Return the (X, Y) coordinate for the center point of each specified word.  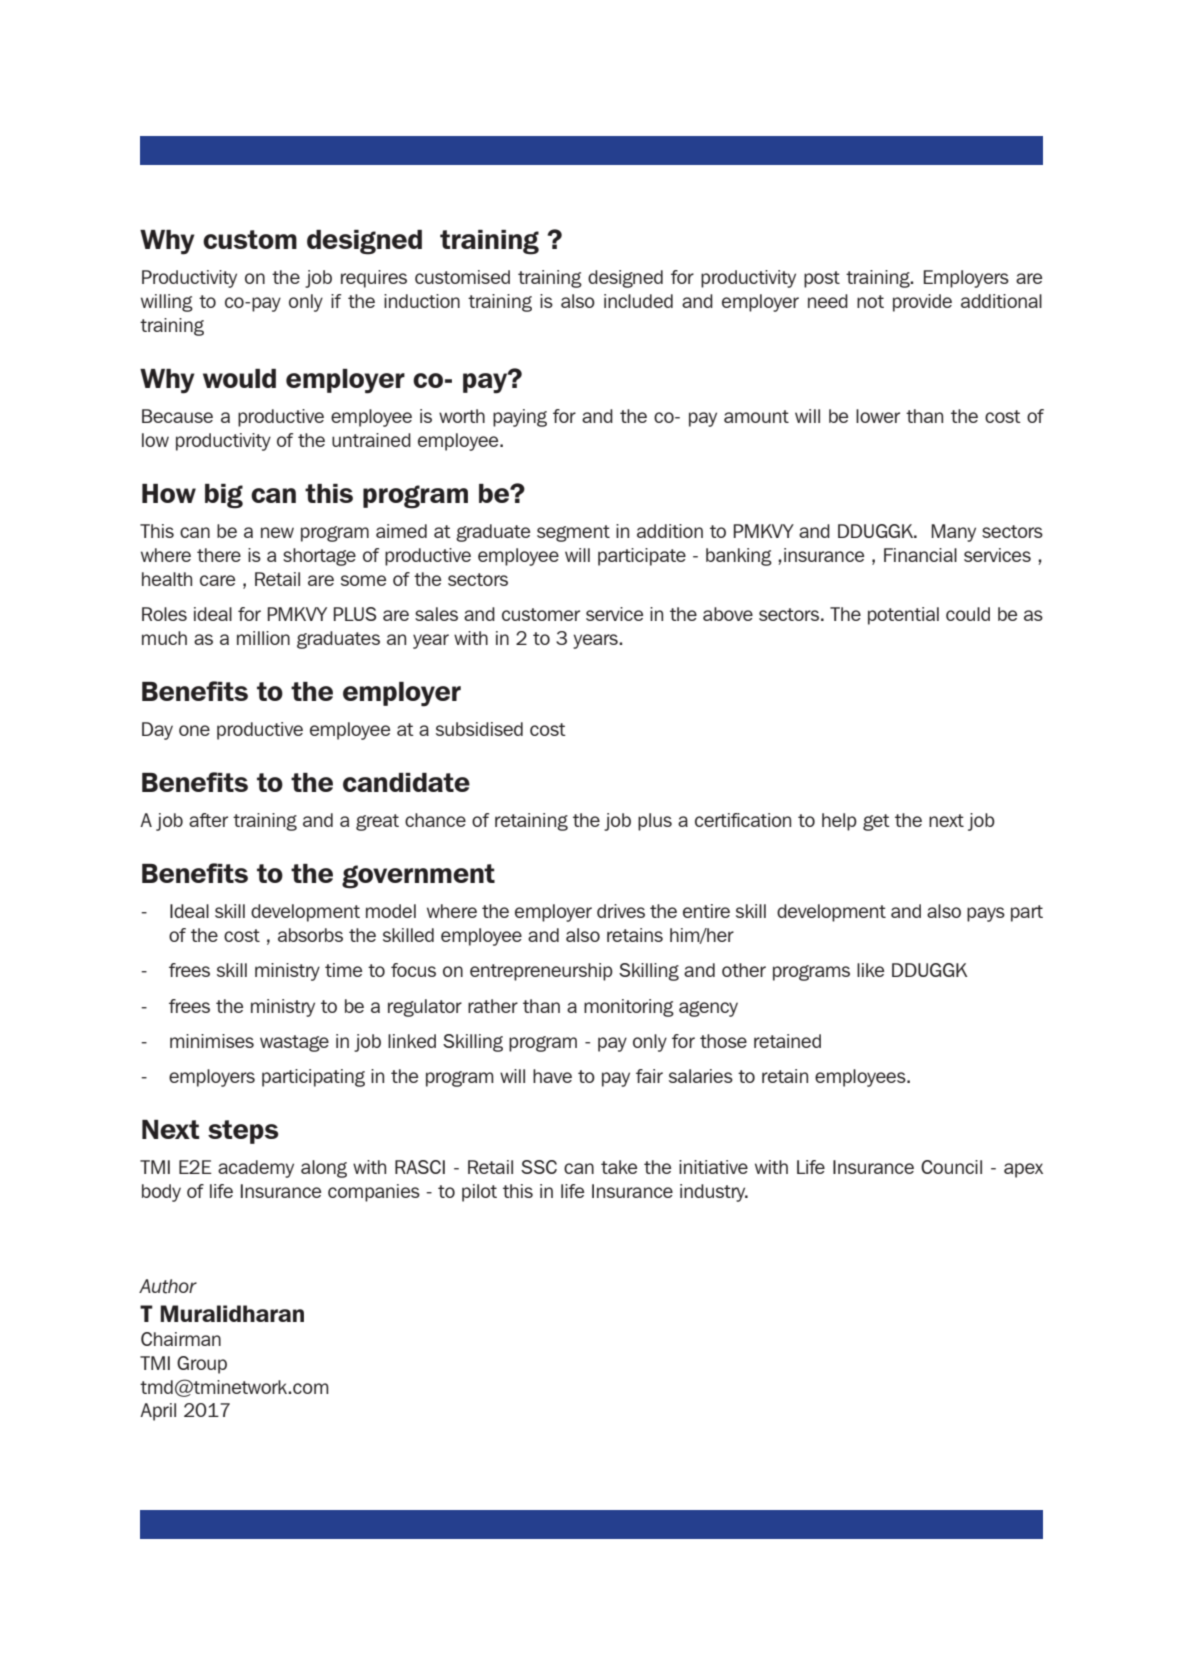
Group (202, 1365)
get (876, 822)
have (552, 1076)
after (208, 820)
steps (243, 1132)
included (638, 301)
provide (922, 303)
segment (573, 533)
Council (951, 1167)
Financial (920, 555)
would (239, 378)
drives (621, 911)
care (217, 580)
